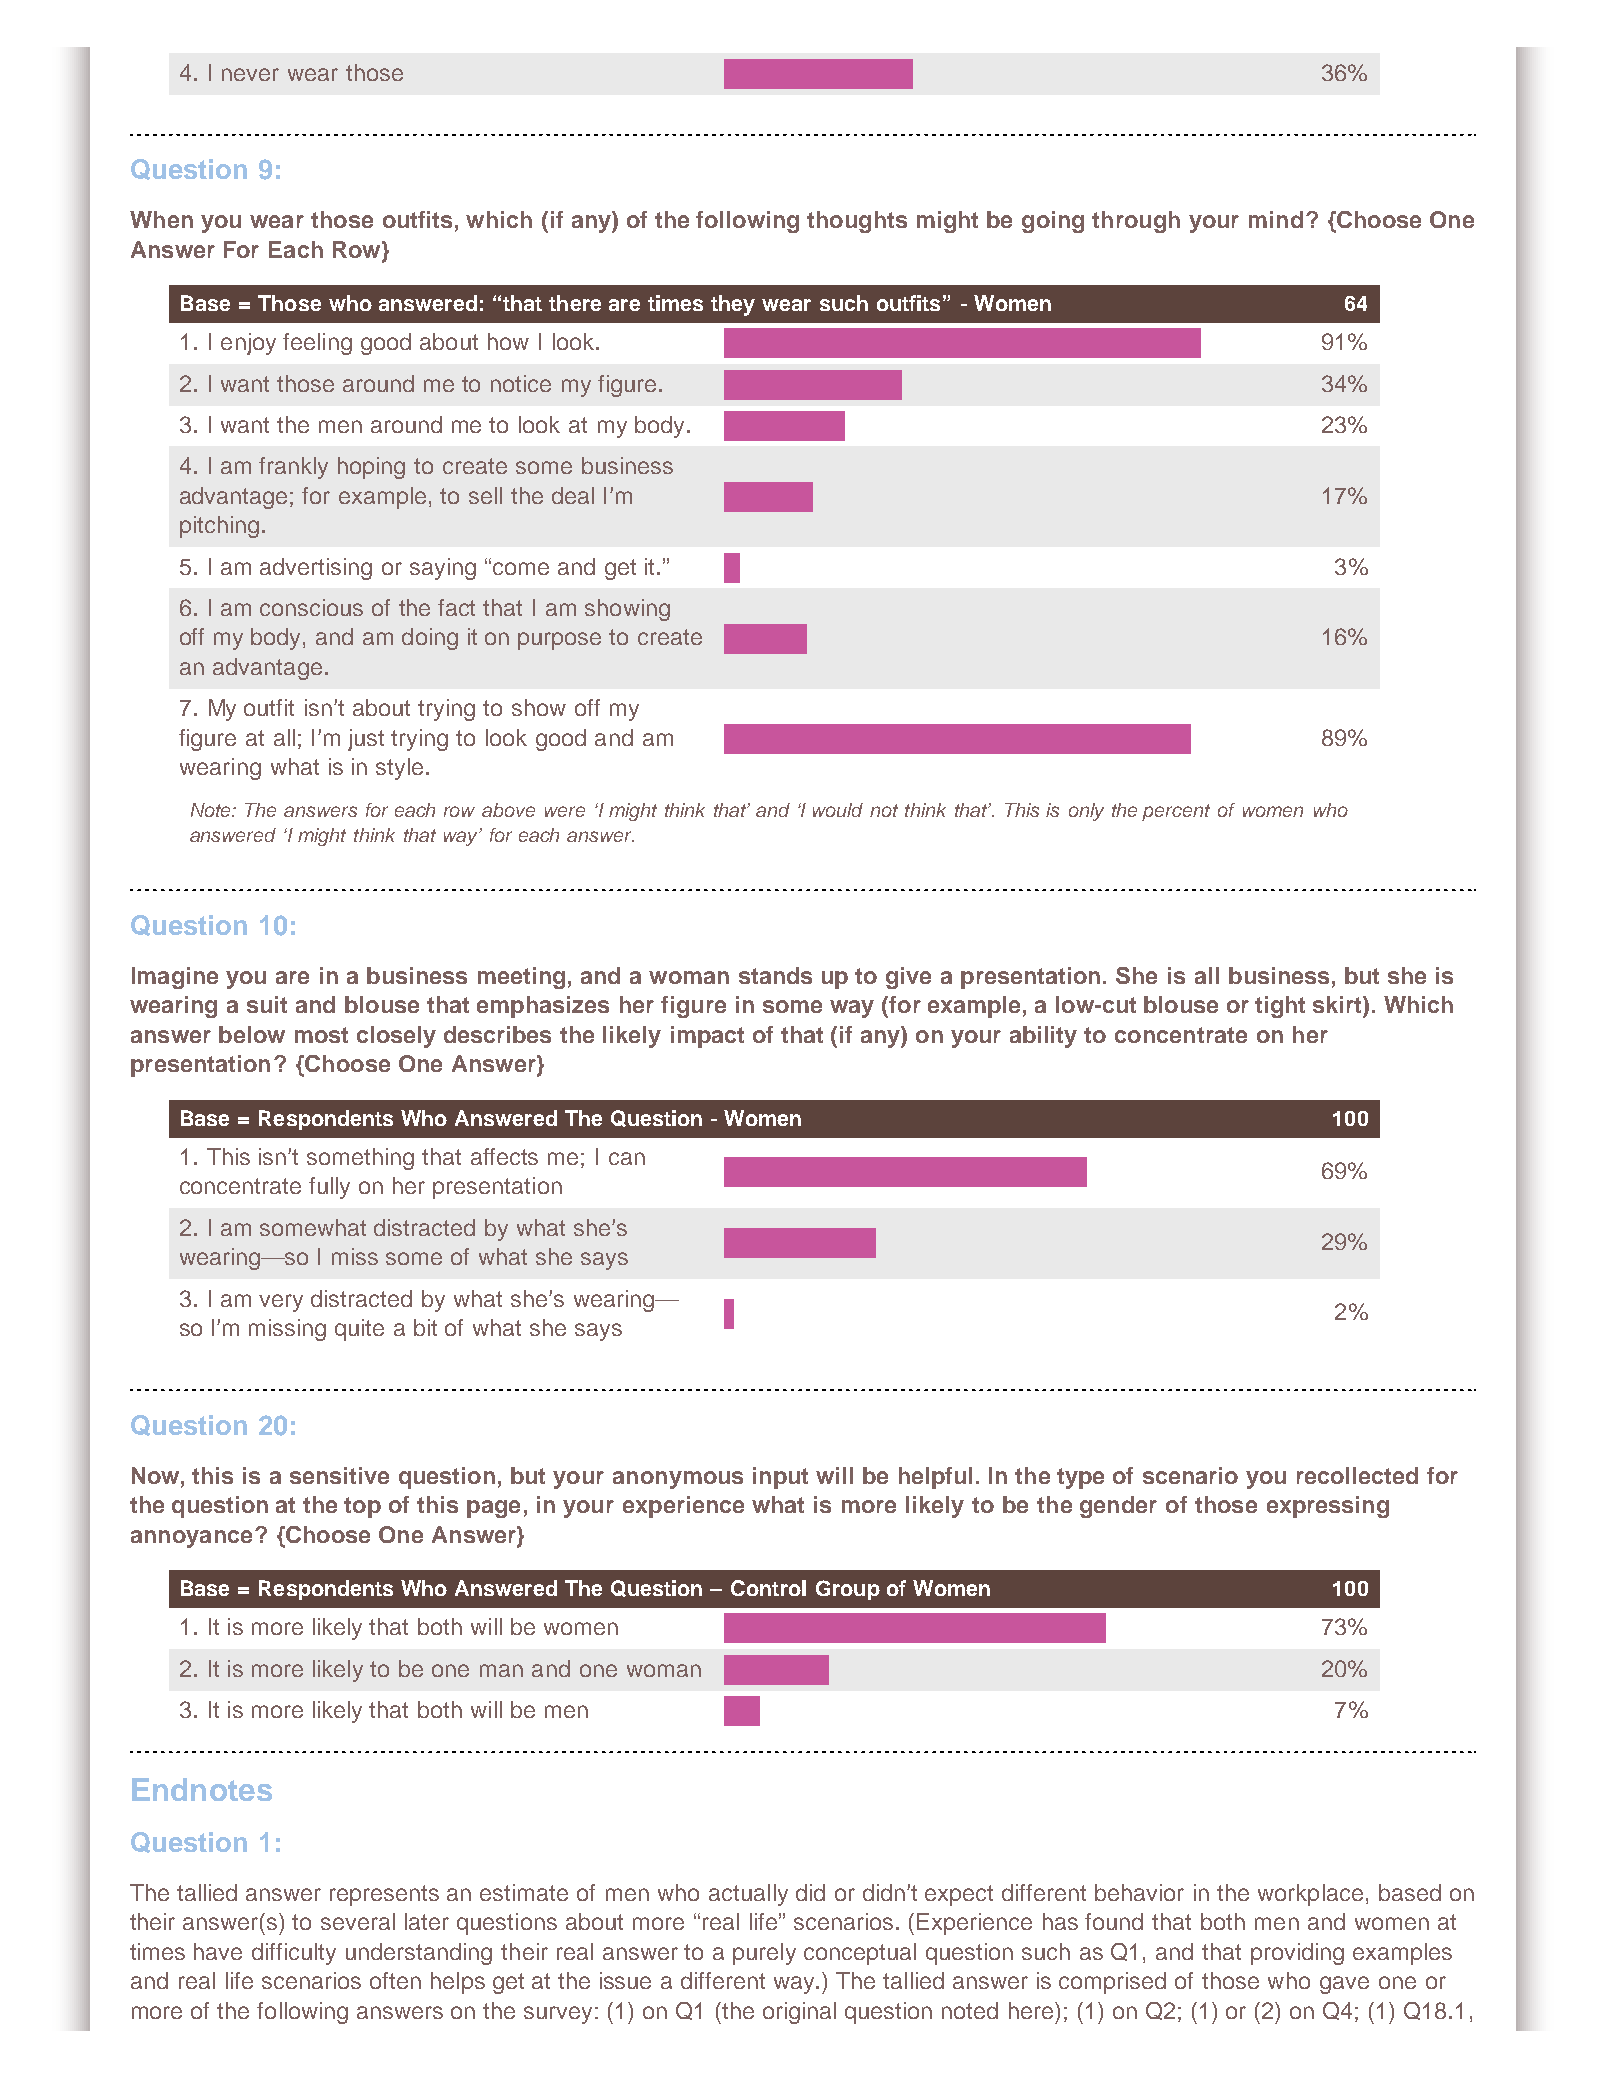 This page has width=1606, height=2078. I want to click on thoughts, so click(857, 222).
